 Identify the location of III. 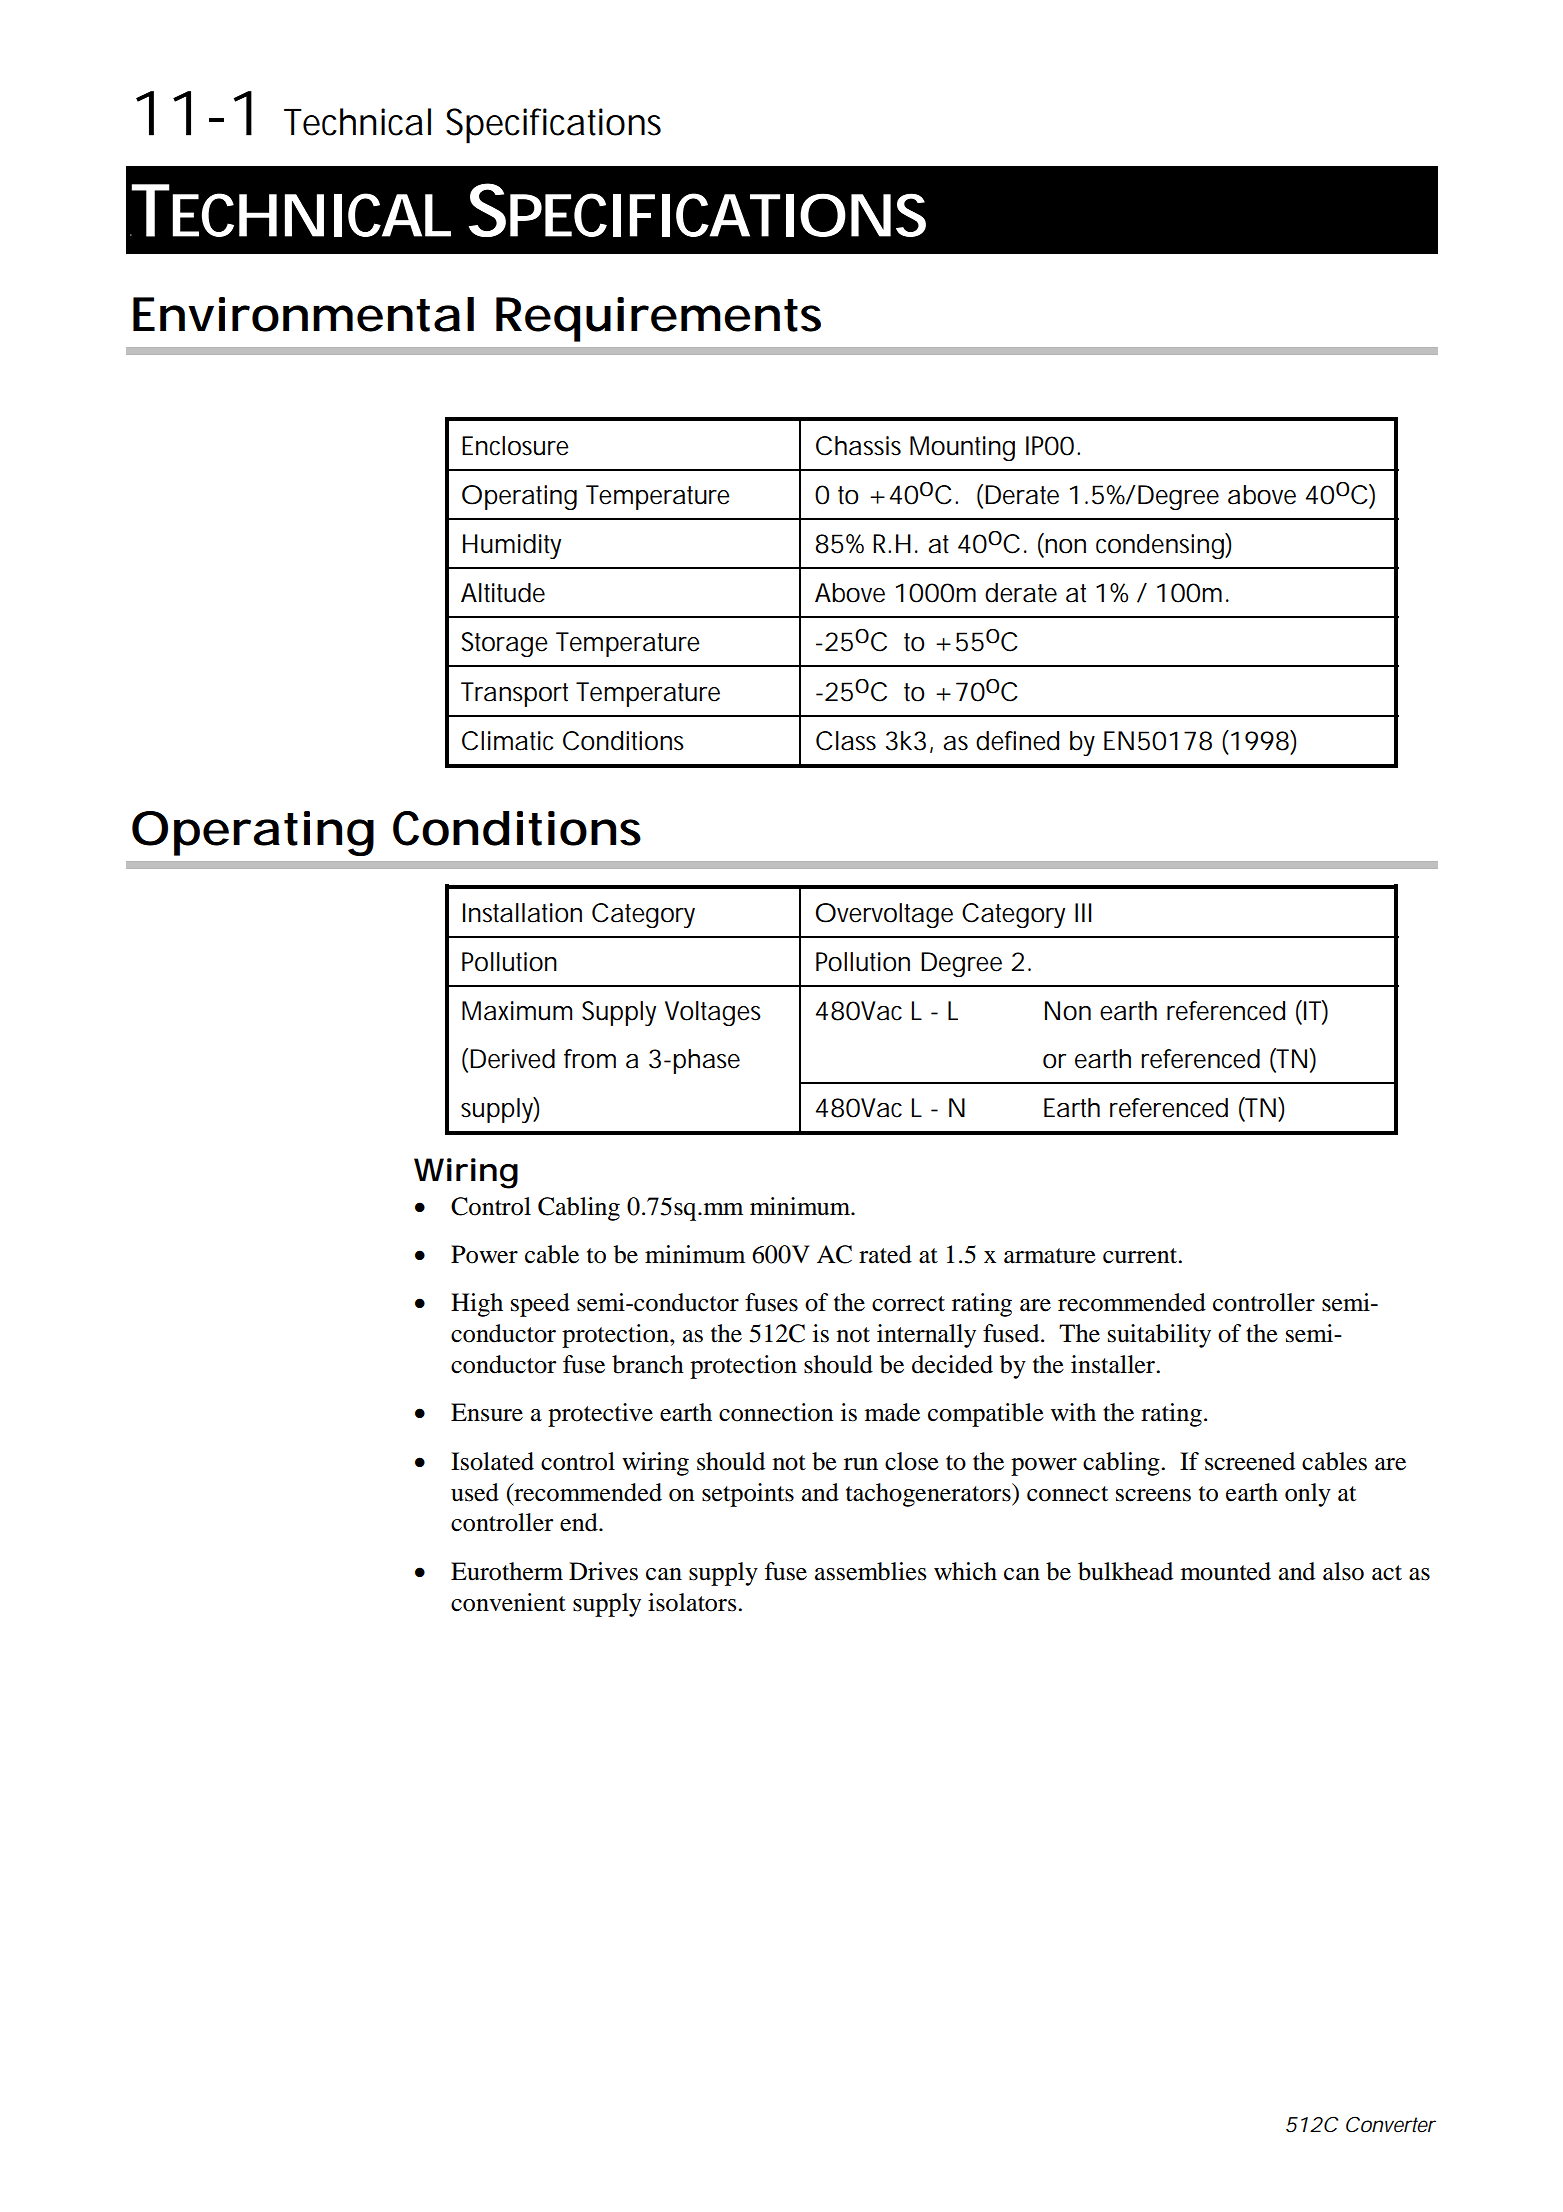
(1083, 912).
